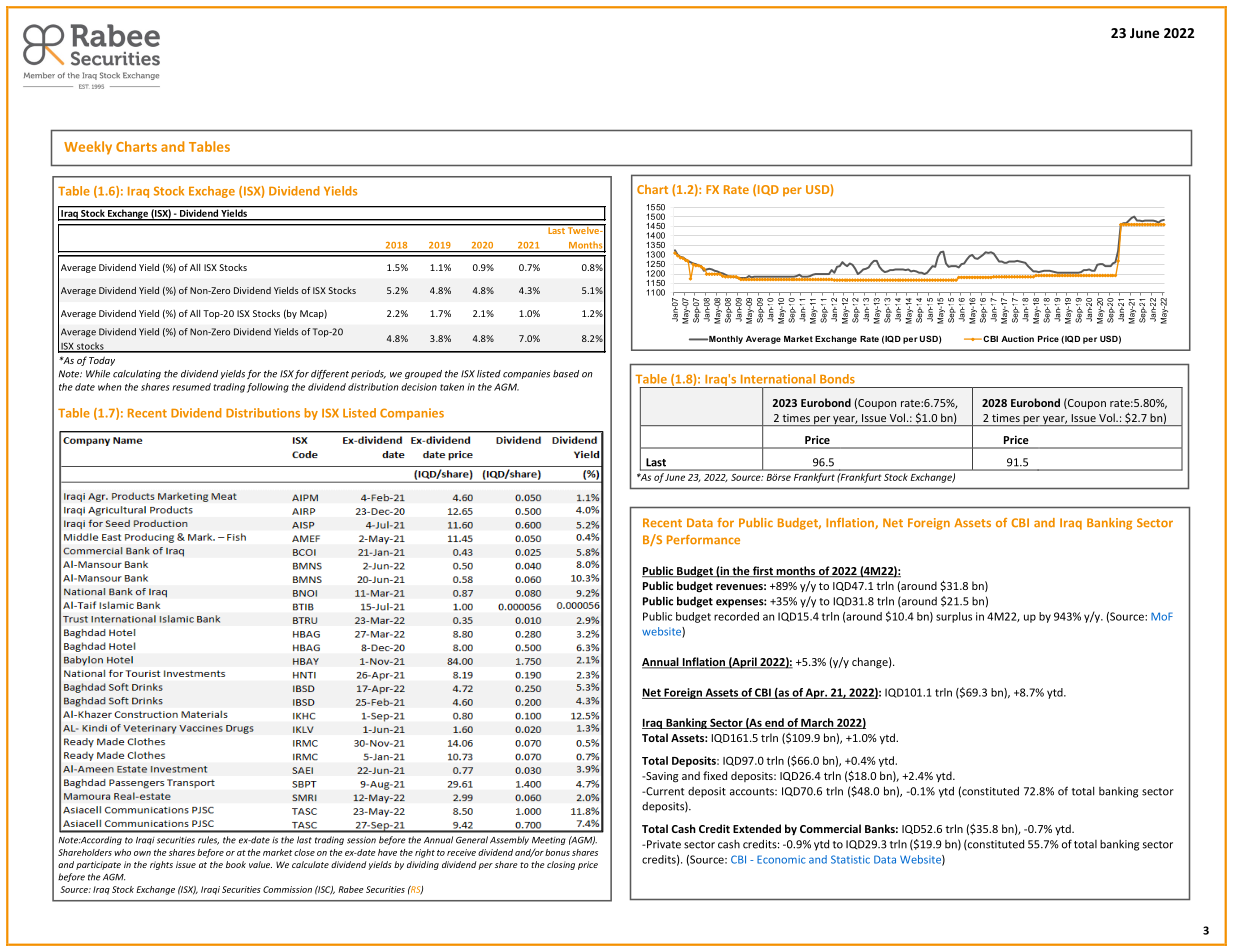 The height and width of the screenshot is (952, 1233). Describe the element at coordinates (561, 865) in the screenshot. I see `closing` at that location.
